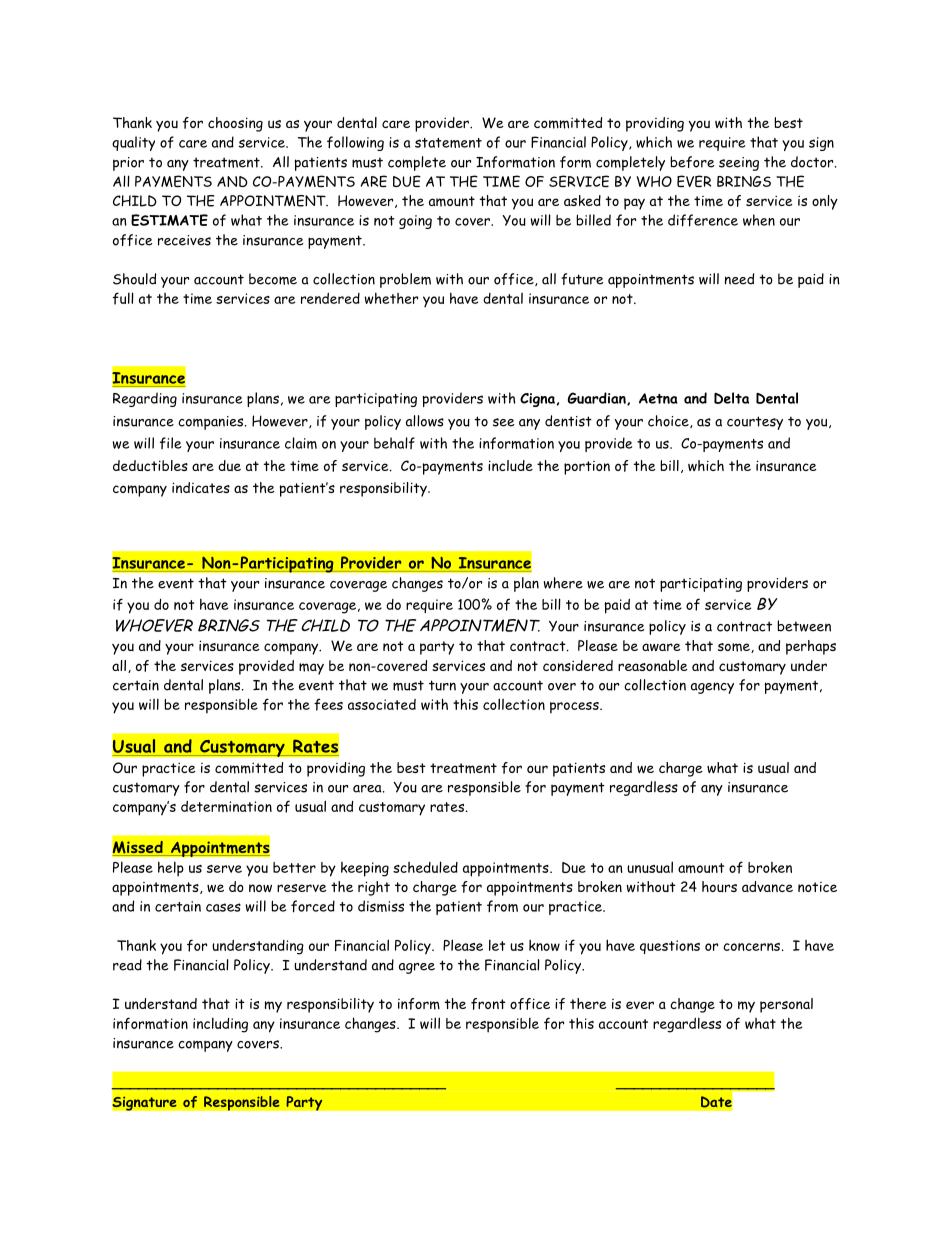  Describe the element at coordinates (563, 583) in the screenshot. I see `where` at that location.
